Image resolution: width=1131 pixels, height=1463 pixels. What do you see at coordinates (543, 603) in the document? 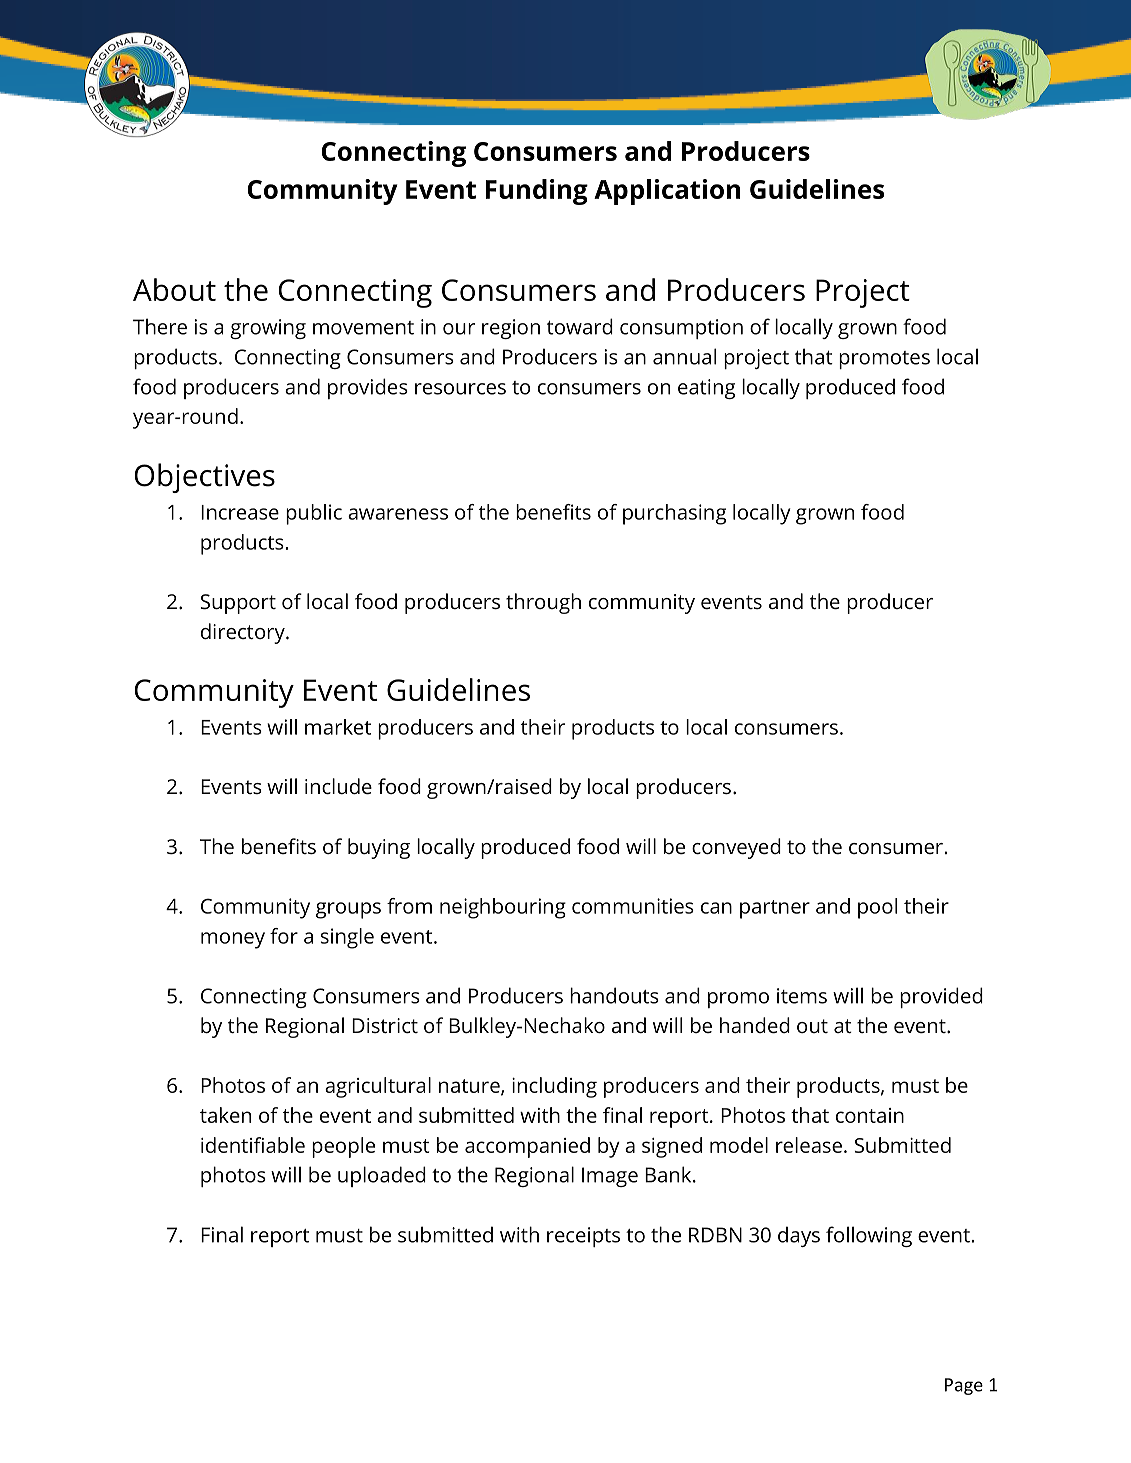
I see `through` at bounding box center [543, 603].
